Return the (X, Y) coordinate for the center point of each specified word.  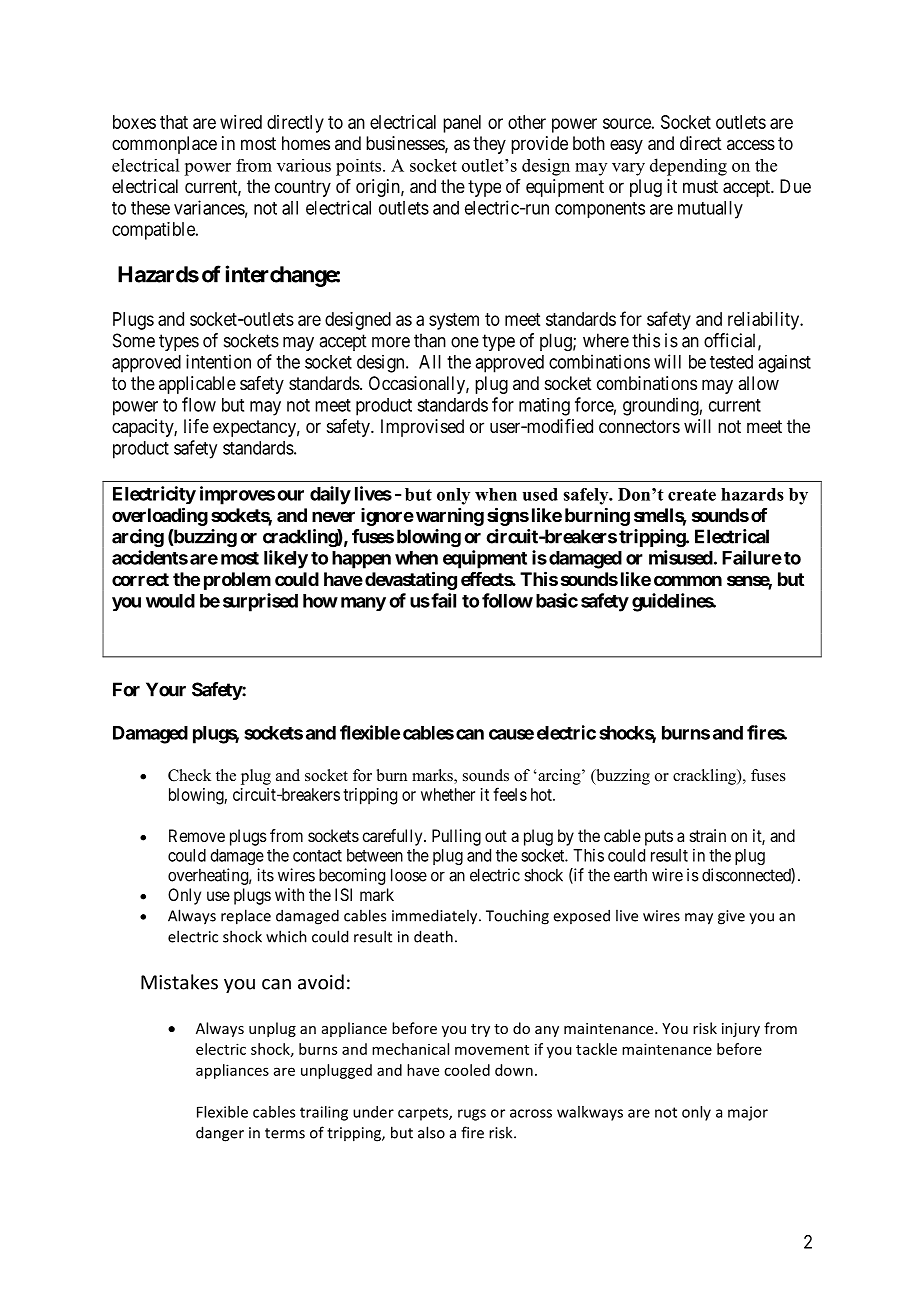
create (692, 495)
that (174, 122)
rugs (472, 1115)
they (489, 145)
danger (220, 1134)
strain (708, 835)
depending (688, 167)
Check (189, 775)
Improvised (422, 428)
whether (448, 794)
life (196, 426)
